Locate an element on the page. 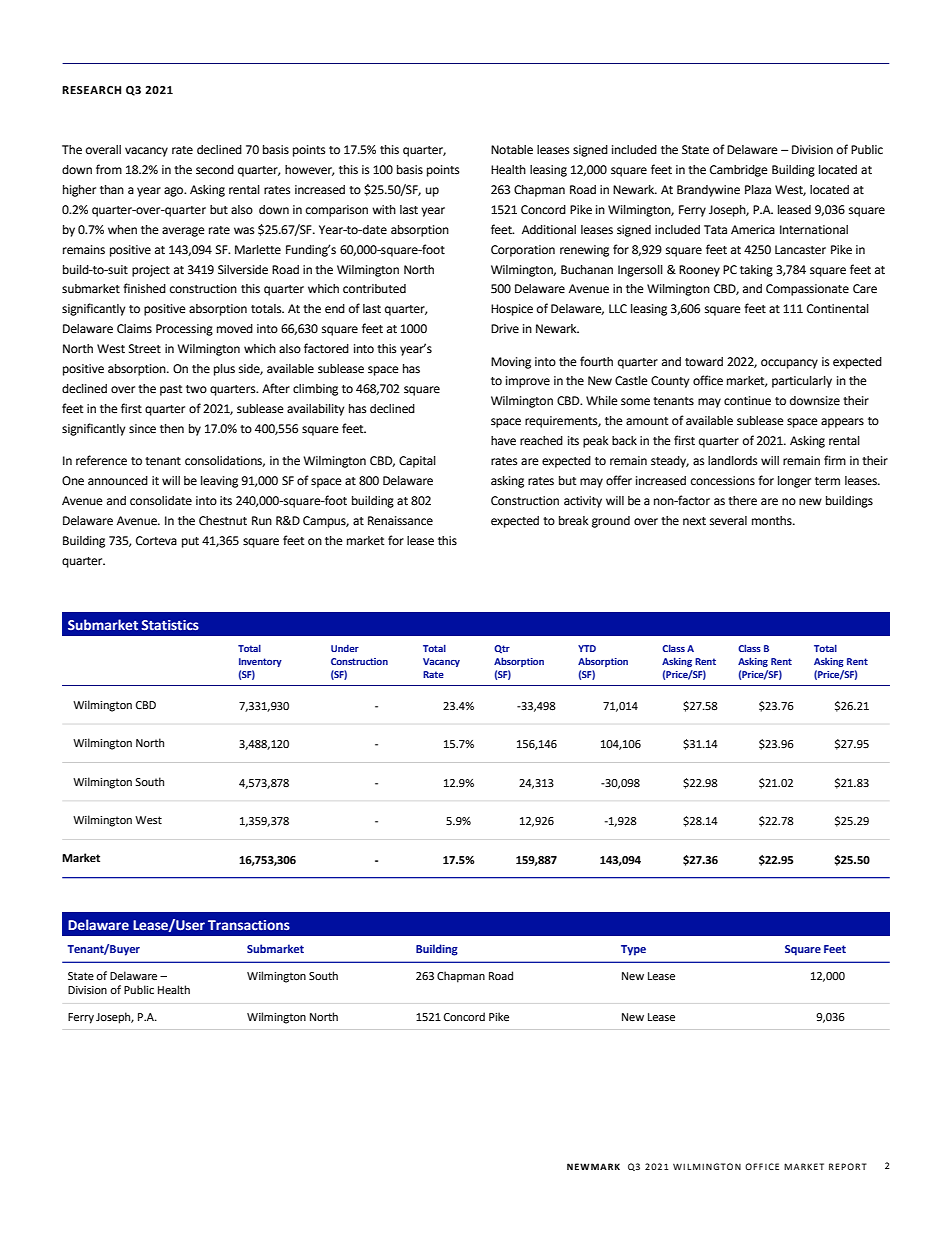 This image has width=952, height=1233. Drive is located at coordinates (505, 328).
